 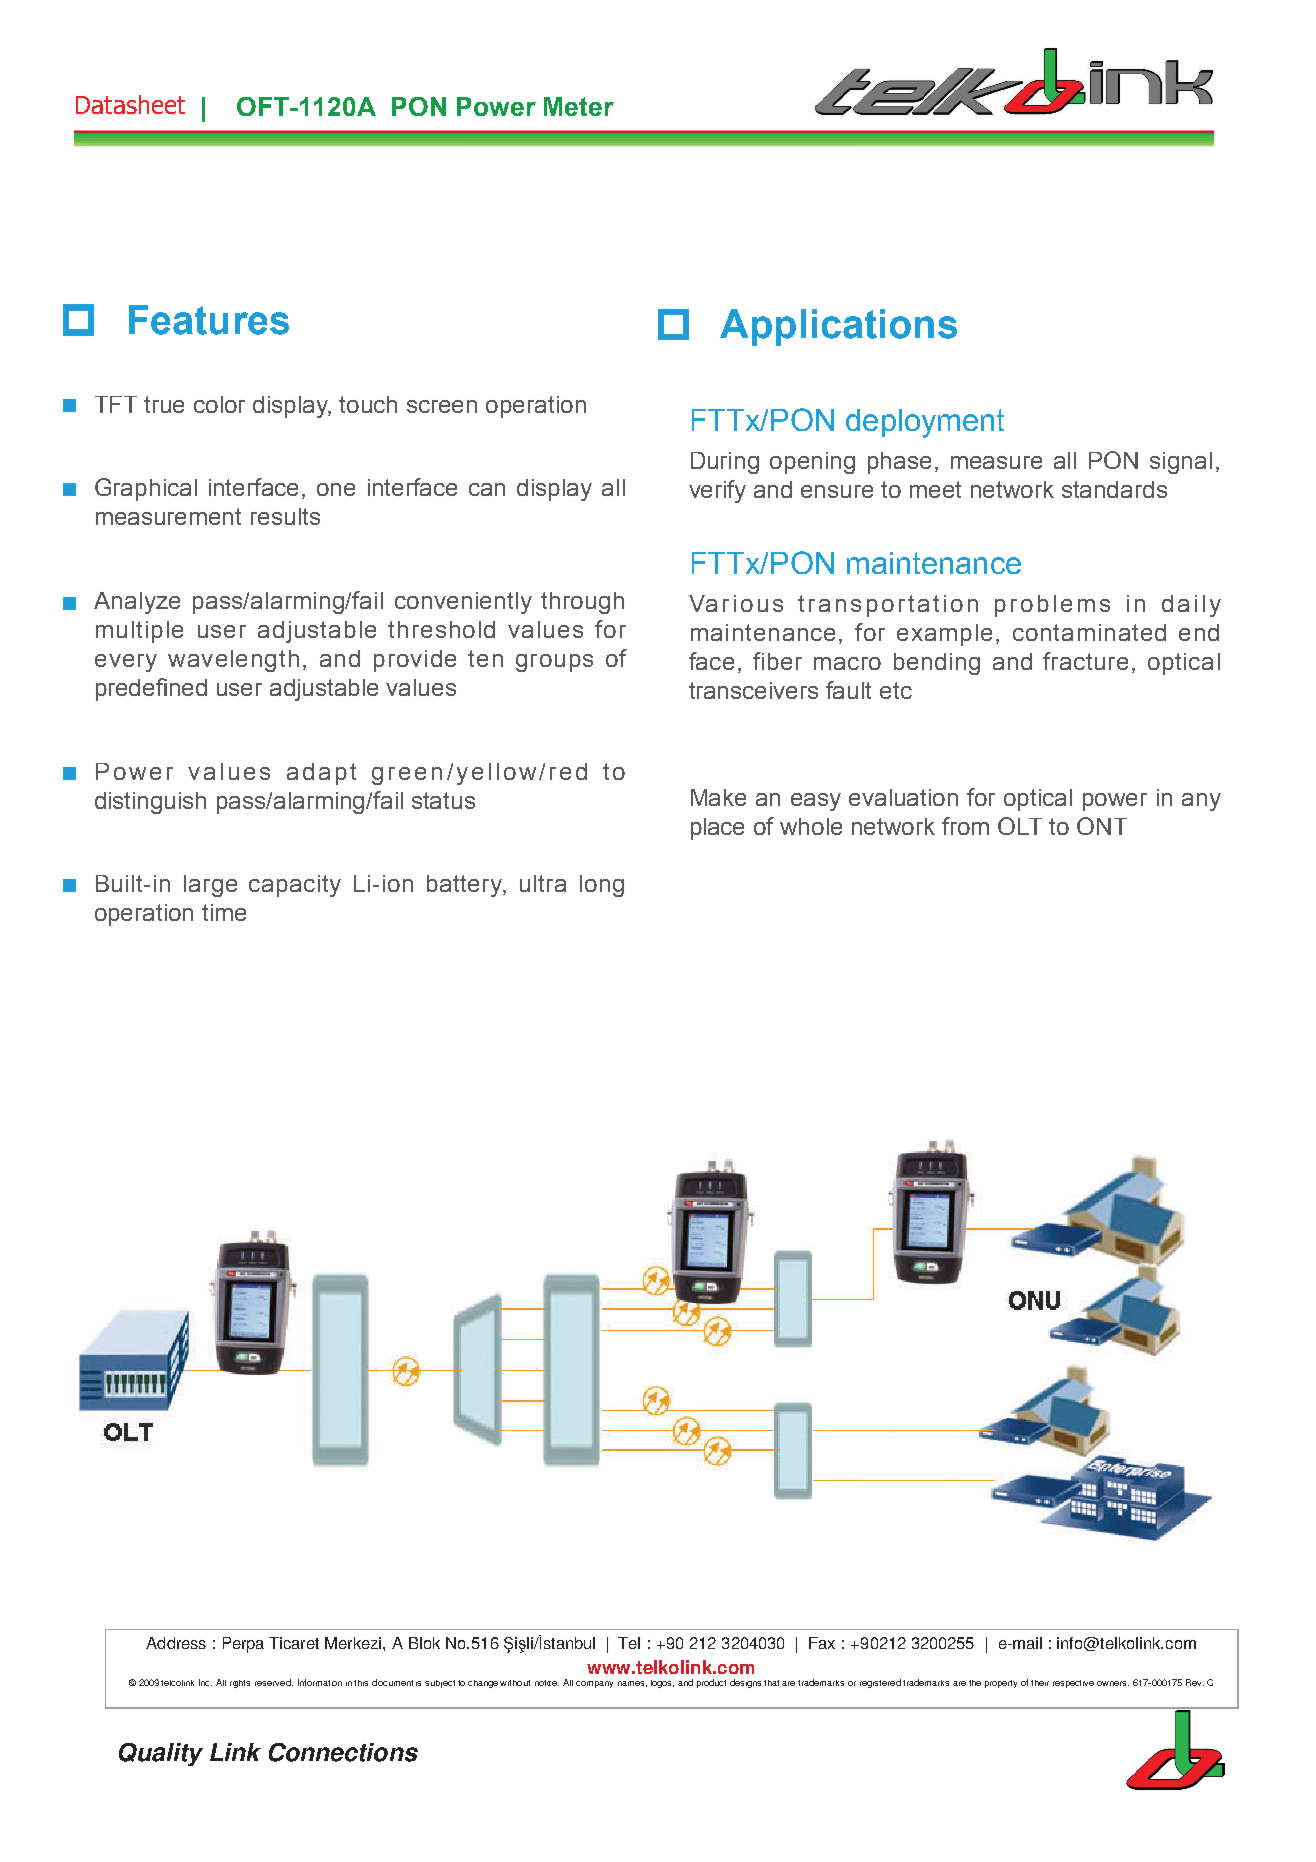 What do you see at coordinates (240, 1684) in the document?
I see `rights` at bounding box center [240, 1684].
